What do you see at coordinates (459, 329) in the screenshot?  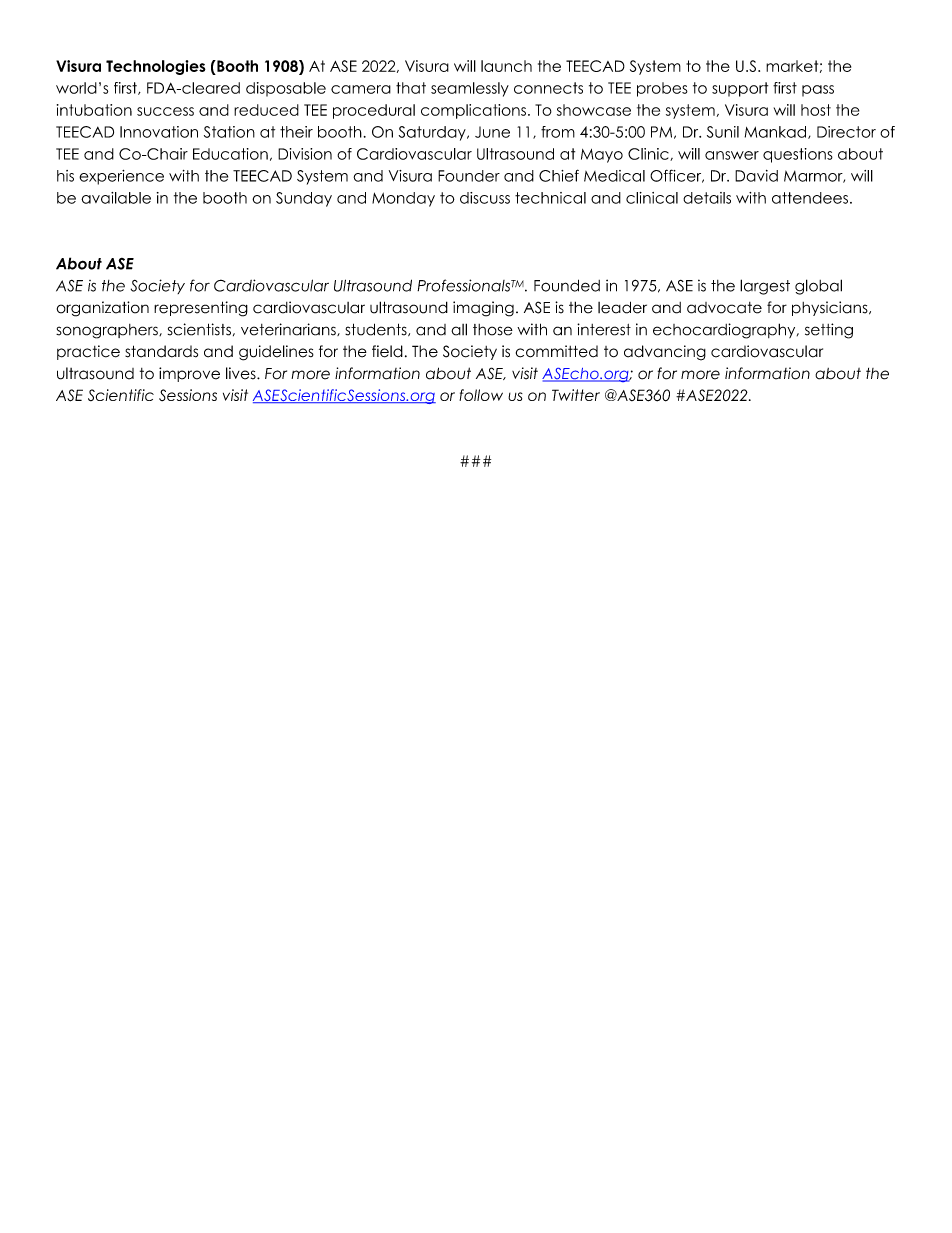 I see `all` at bounding box center [459, 329].
